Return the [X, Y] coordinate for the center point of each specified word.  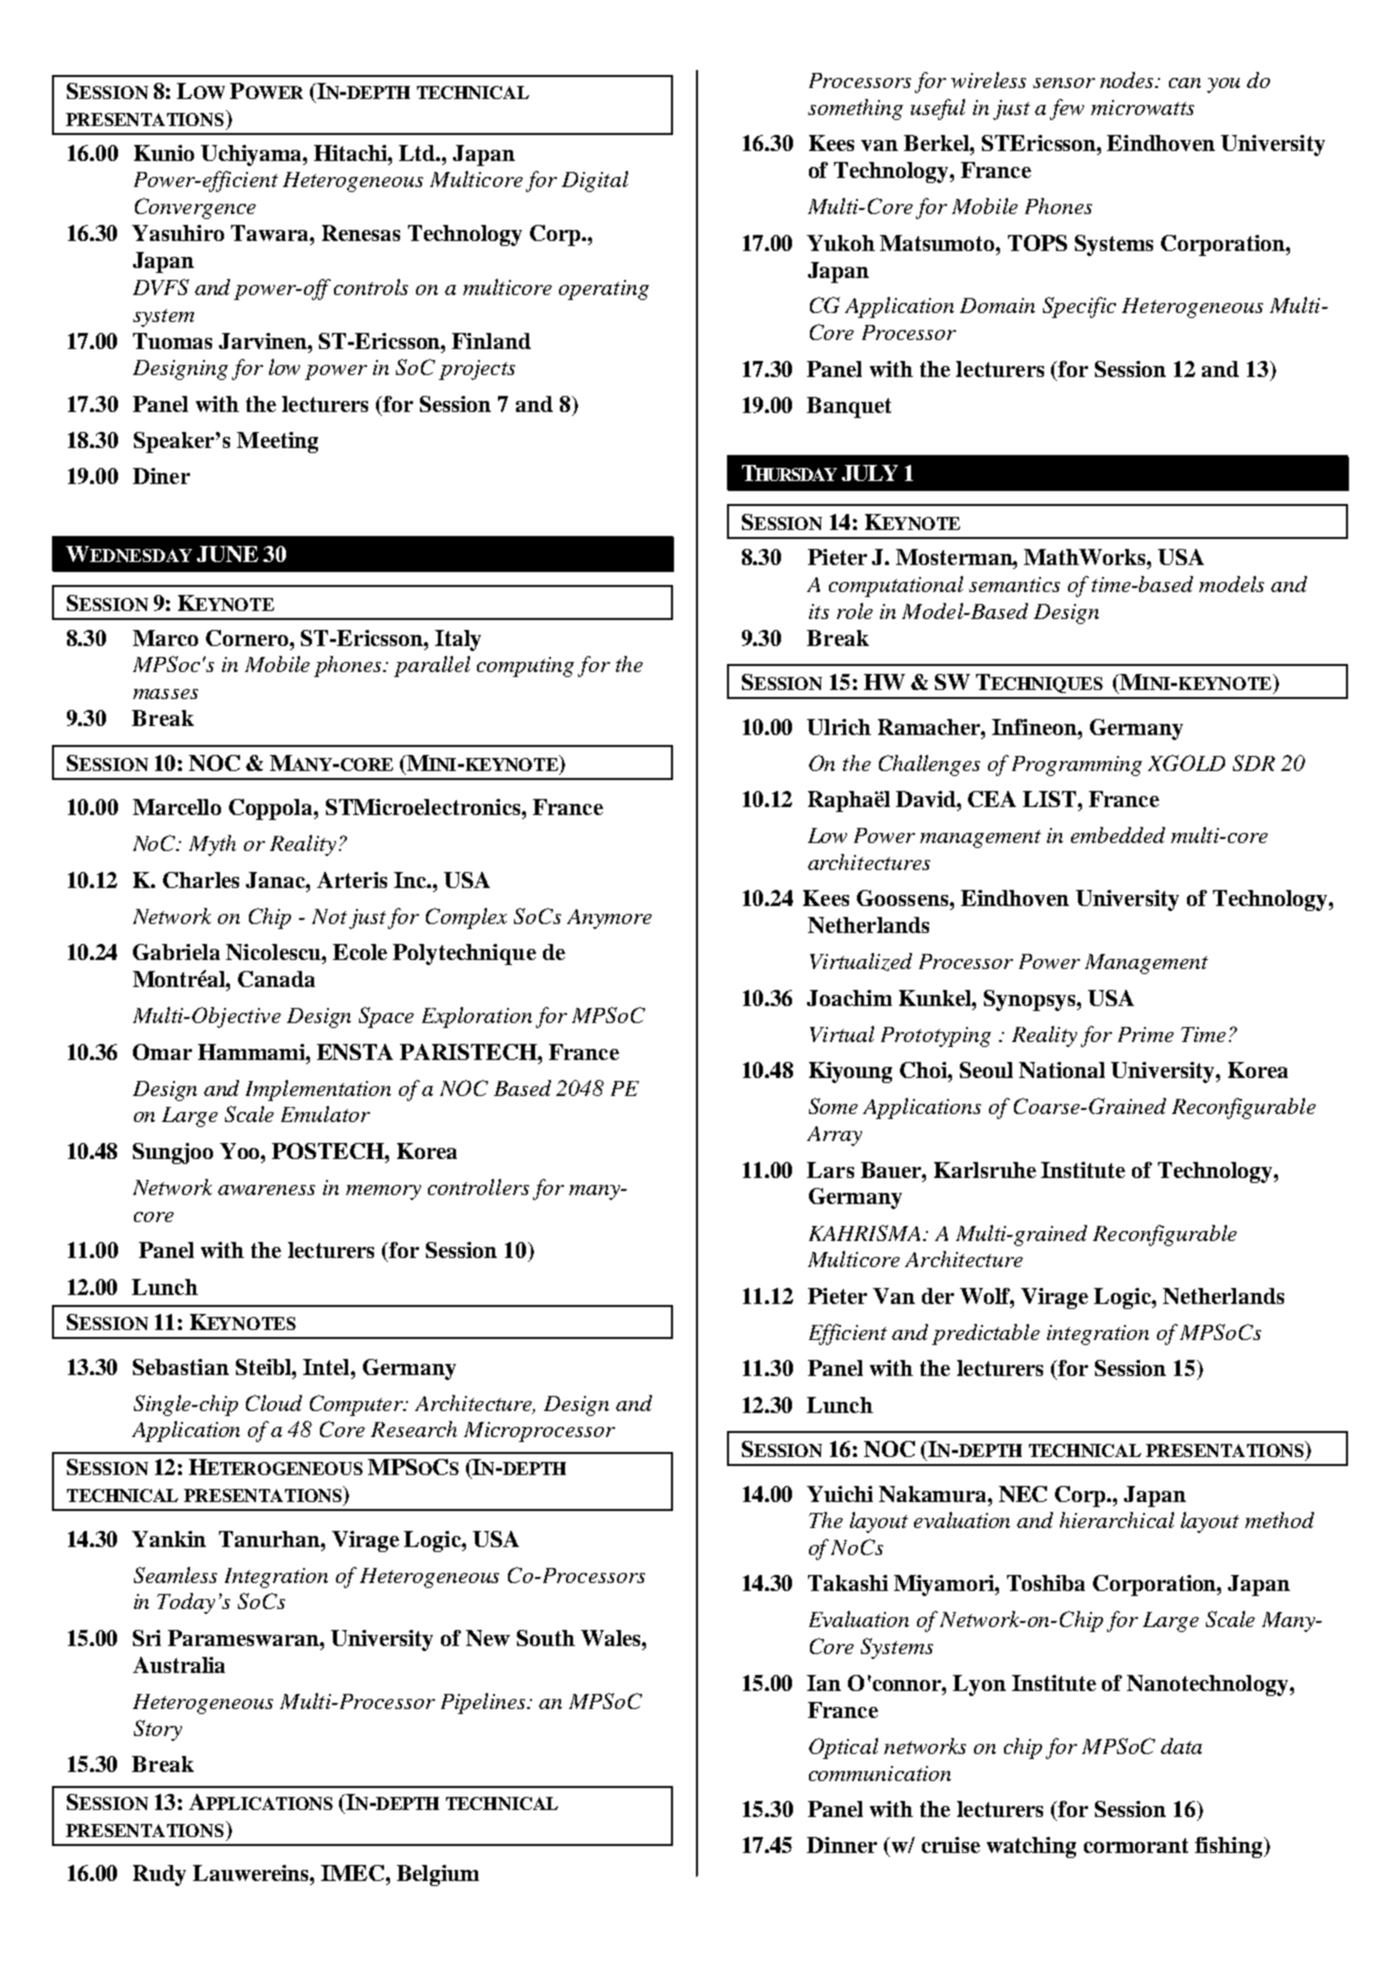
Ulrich [839, 727]
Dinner [842, 1845]
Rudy [159, 1875]
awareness [266, 1190]
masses [165, 694]
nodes [1128, 80]
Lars [830, 1170]
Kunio [164, 153]
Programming [1077, 766]
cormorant [1136, 1845]
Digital [595, 181]
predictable [986, 1334]
